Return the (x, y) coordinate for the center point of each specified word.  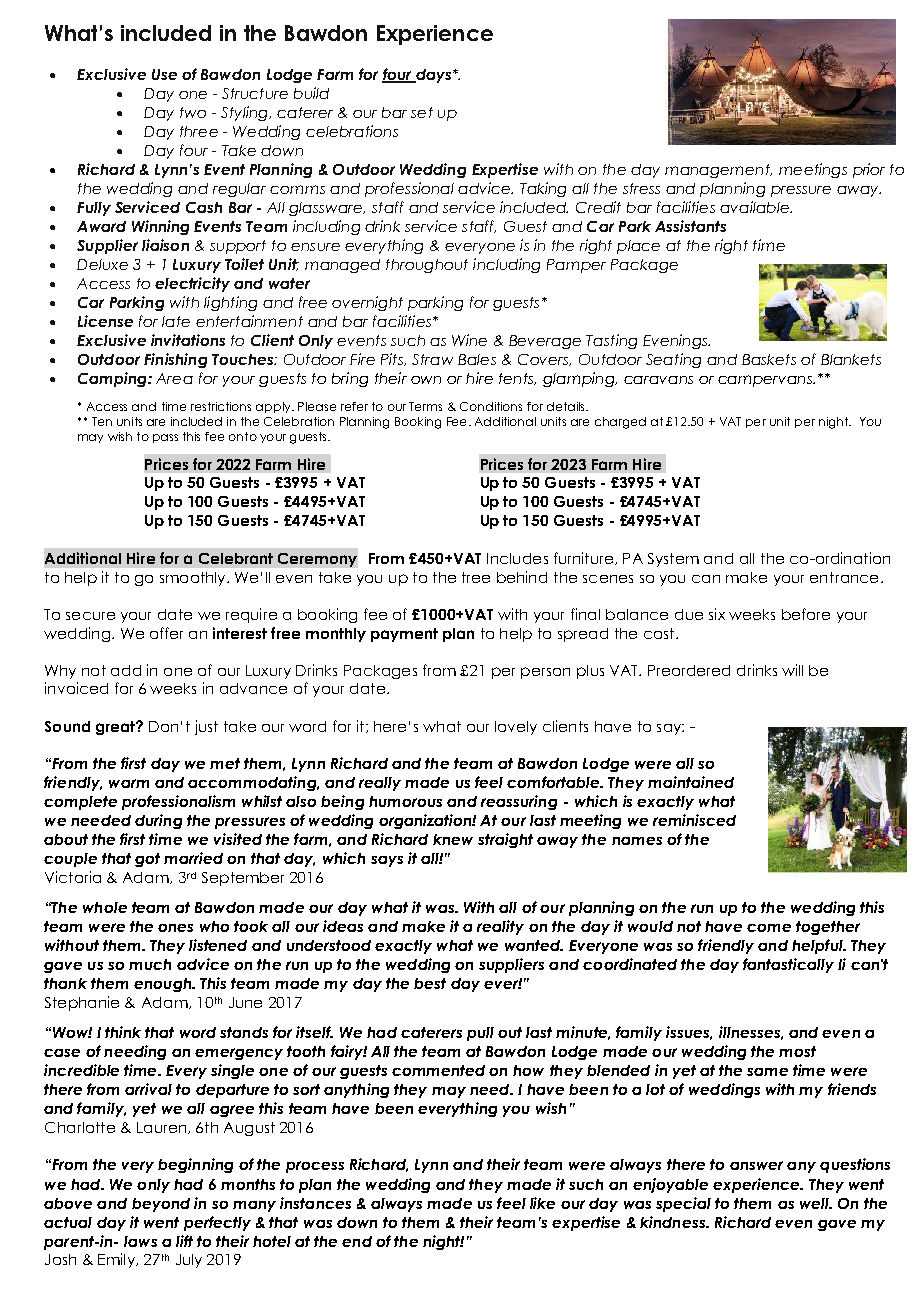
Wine (469, 340)
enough (164, 985)
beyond (161, 1205)
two (193, 112)
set (422, 112)
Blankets (851, 359)
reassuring (519, 802)
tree (476, 577)
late (176, 321)
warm (129, 783)
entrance (844, 577)
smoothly (194, 579)
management (718, 171)
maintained (691, 782)
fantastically (788, 965)
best (430, 983)
